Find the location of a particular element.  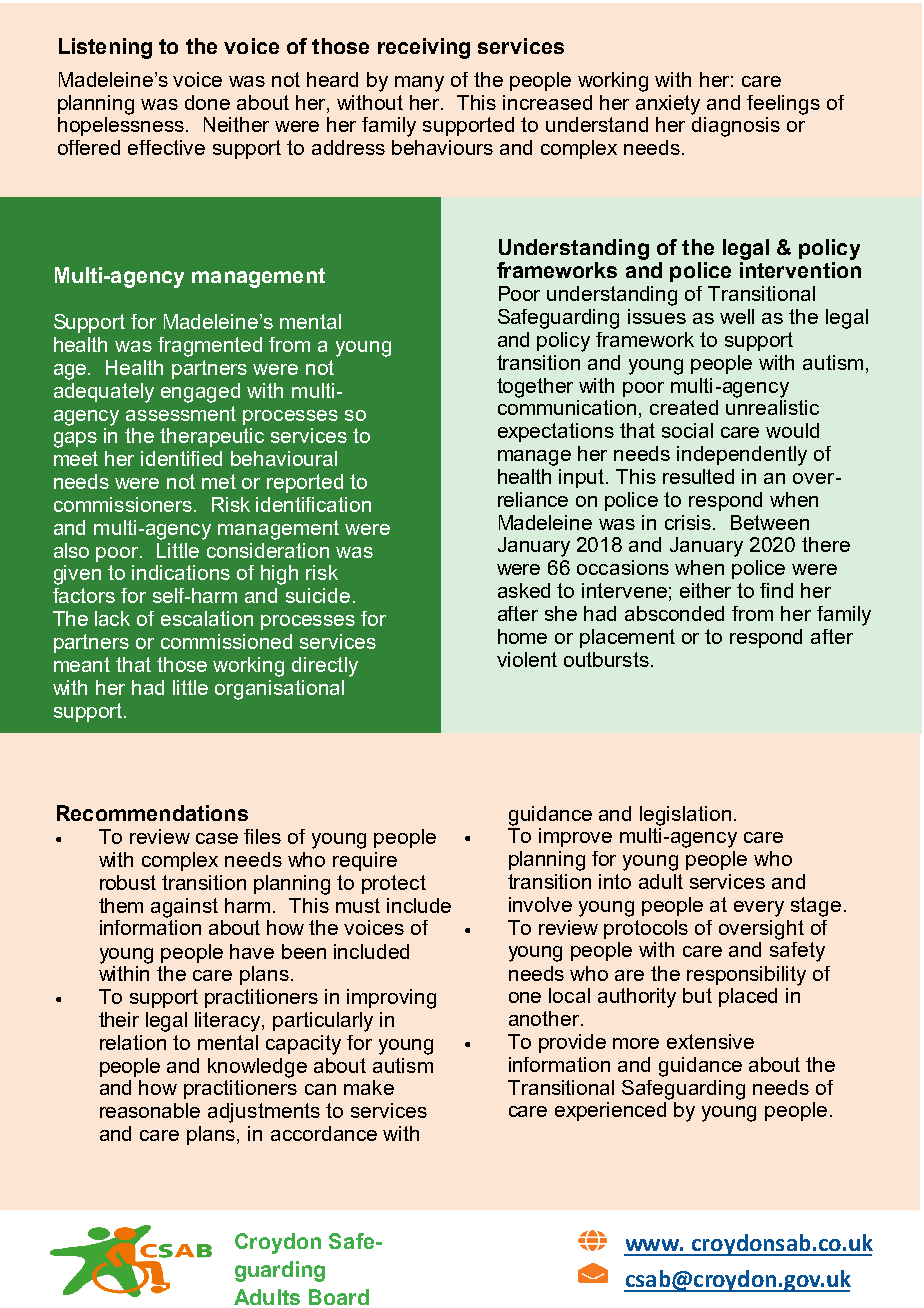

diagnosis is located at coordinates (736, 127).
